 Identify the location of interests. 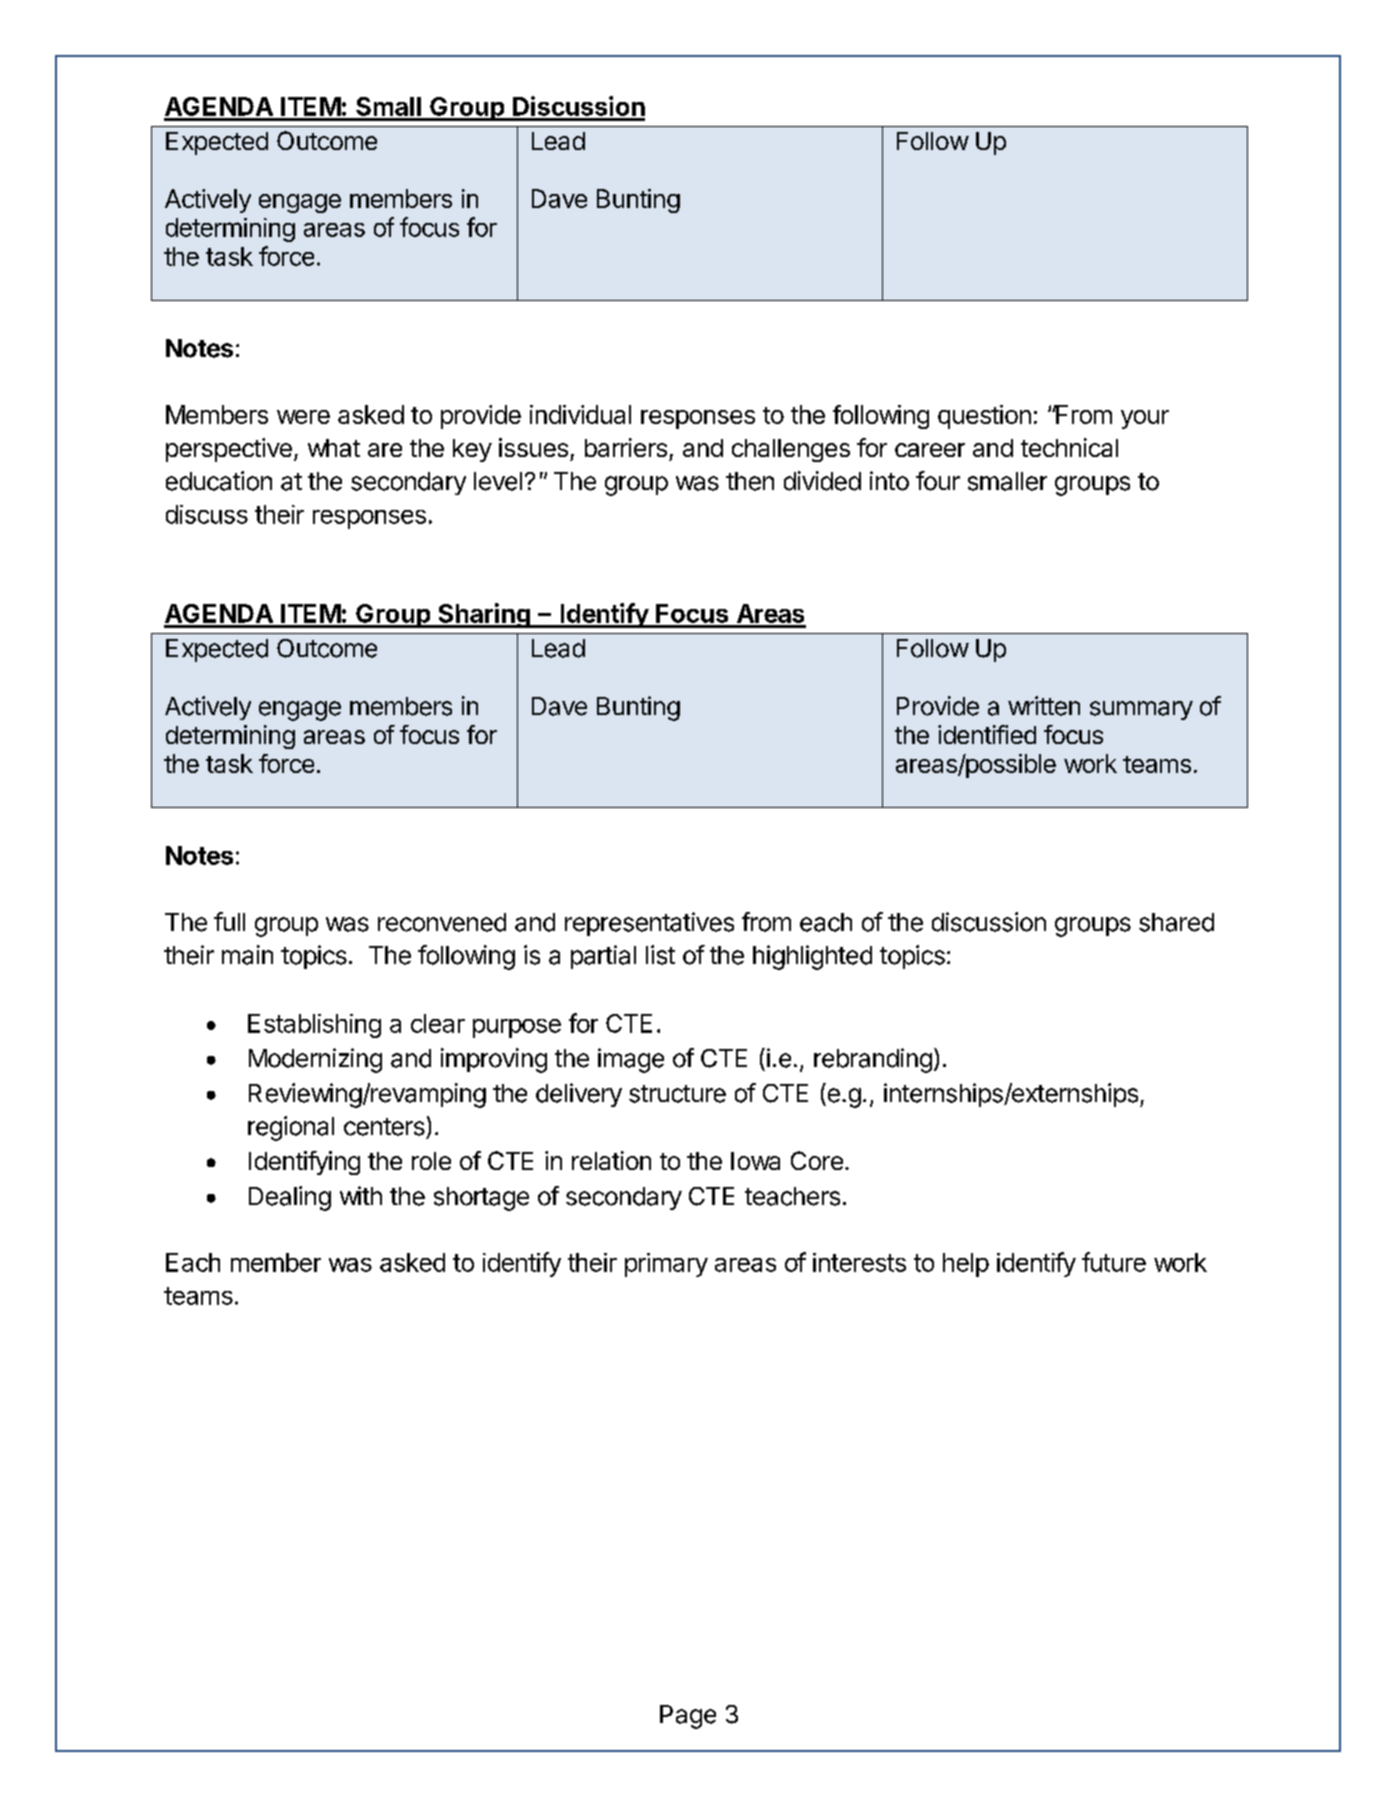
(859, 1262).
